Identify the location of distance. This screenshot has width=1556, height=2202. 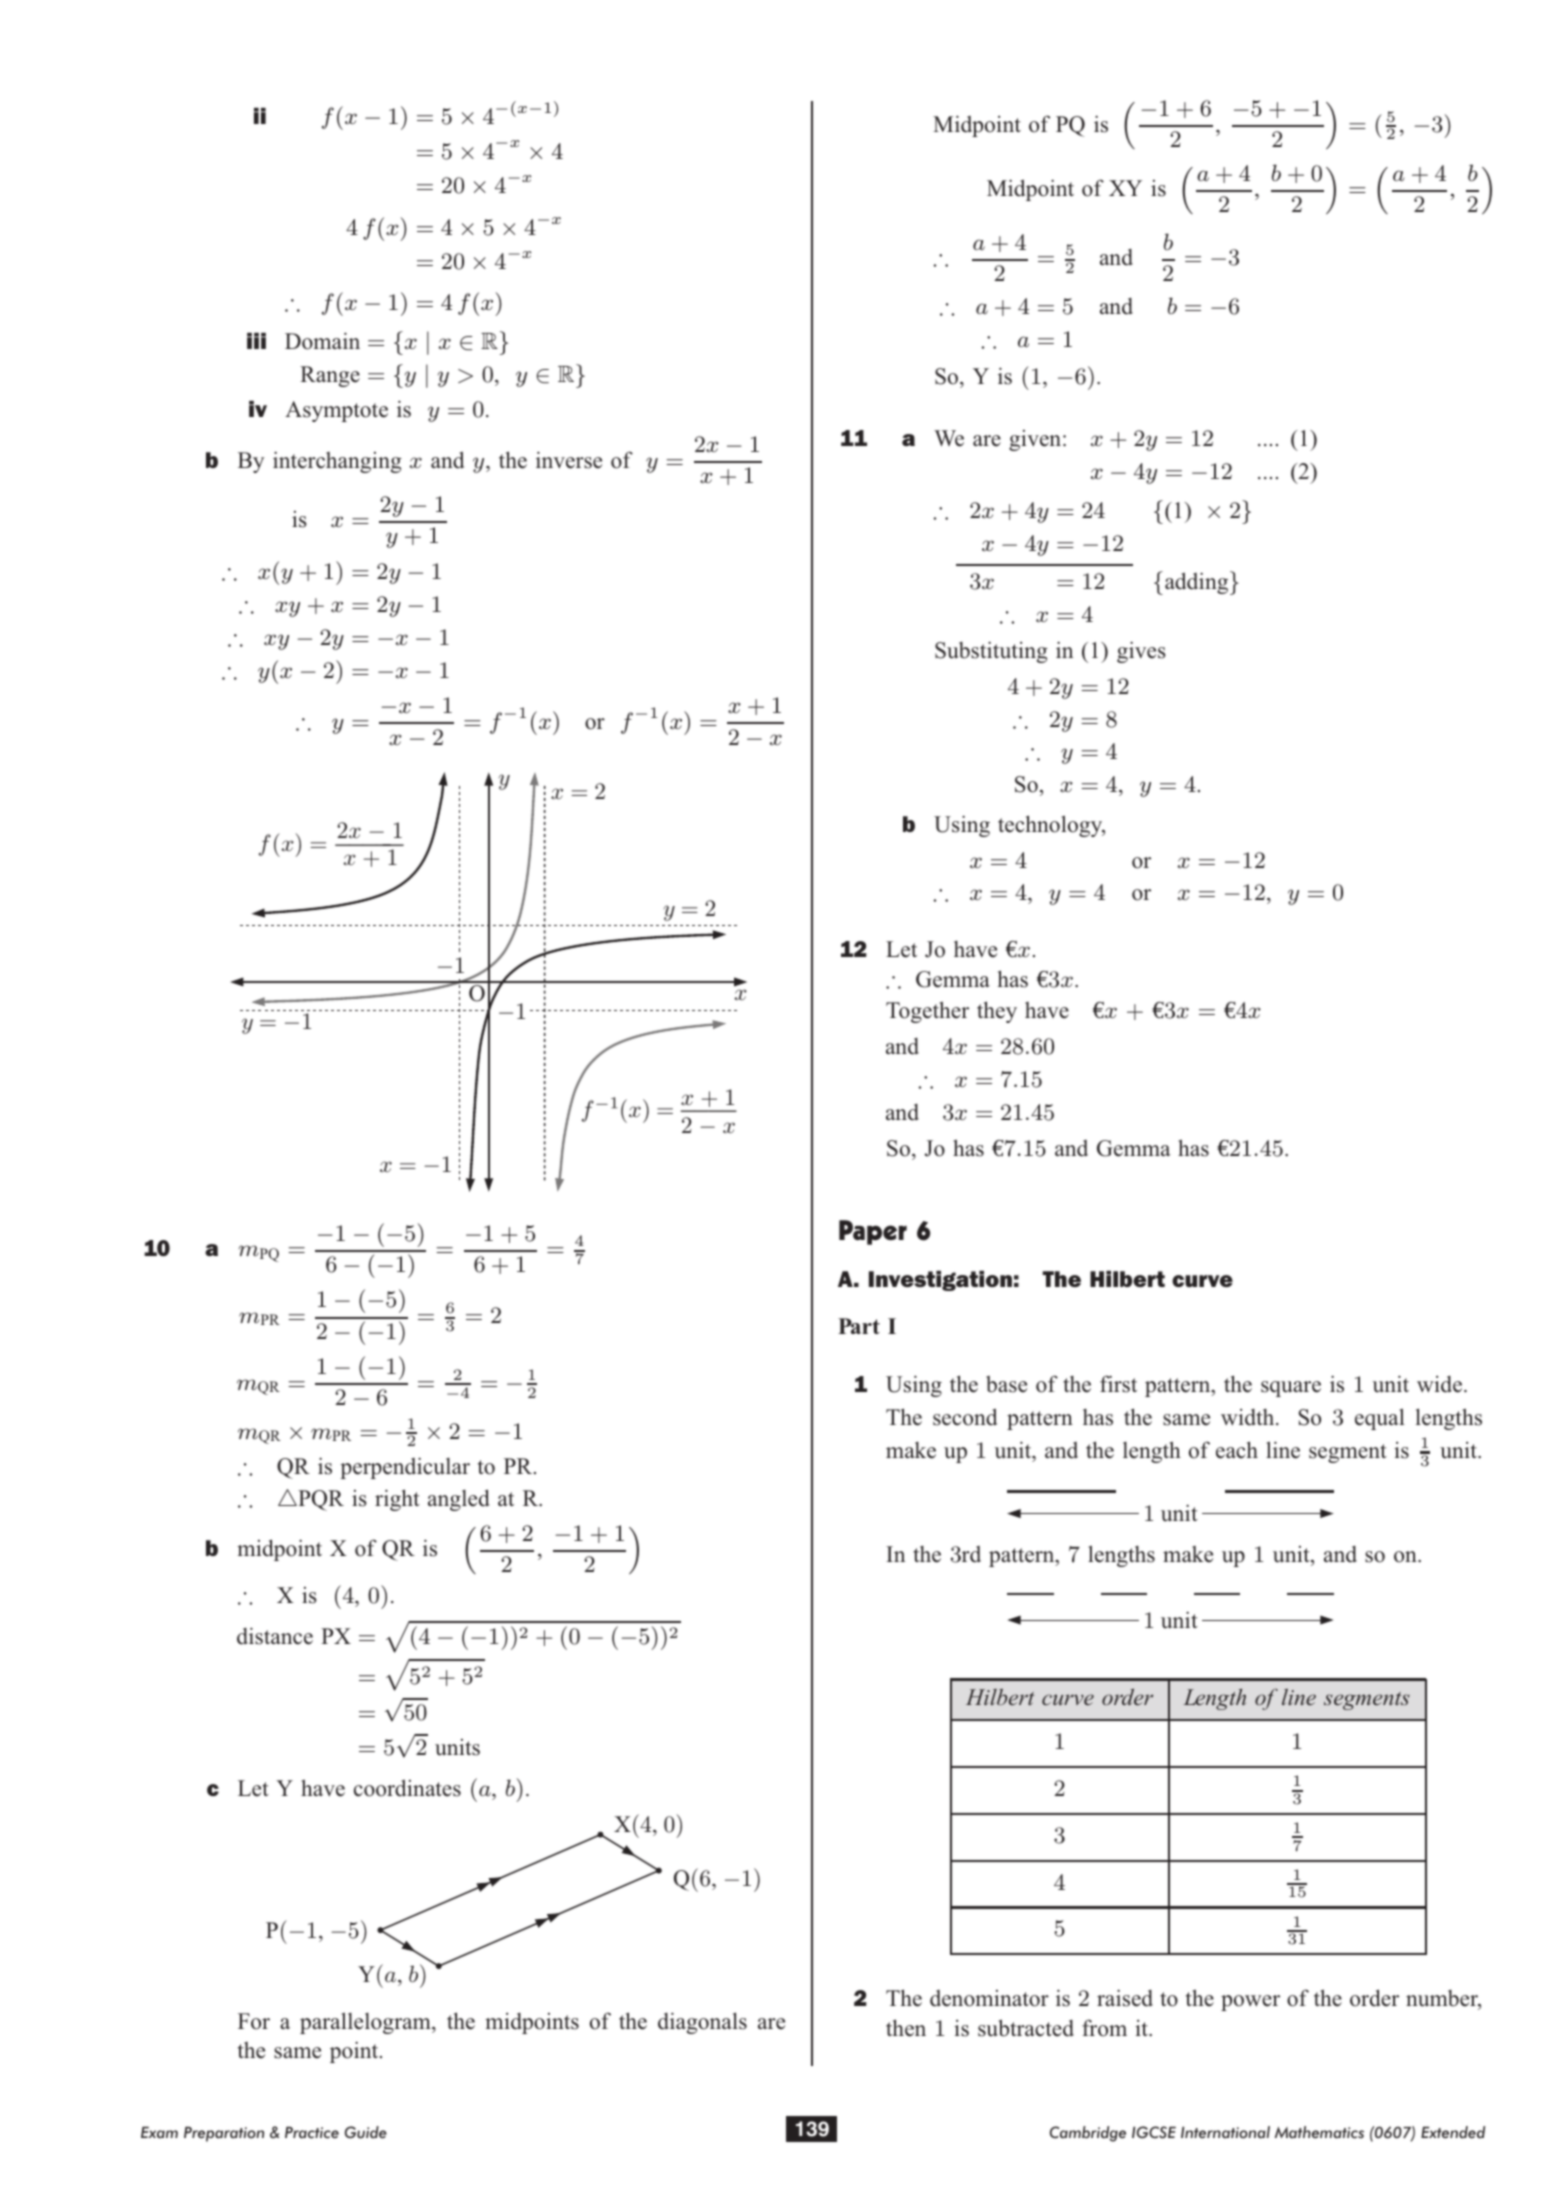
(275, 1636).
